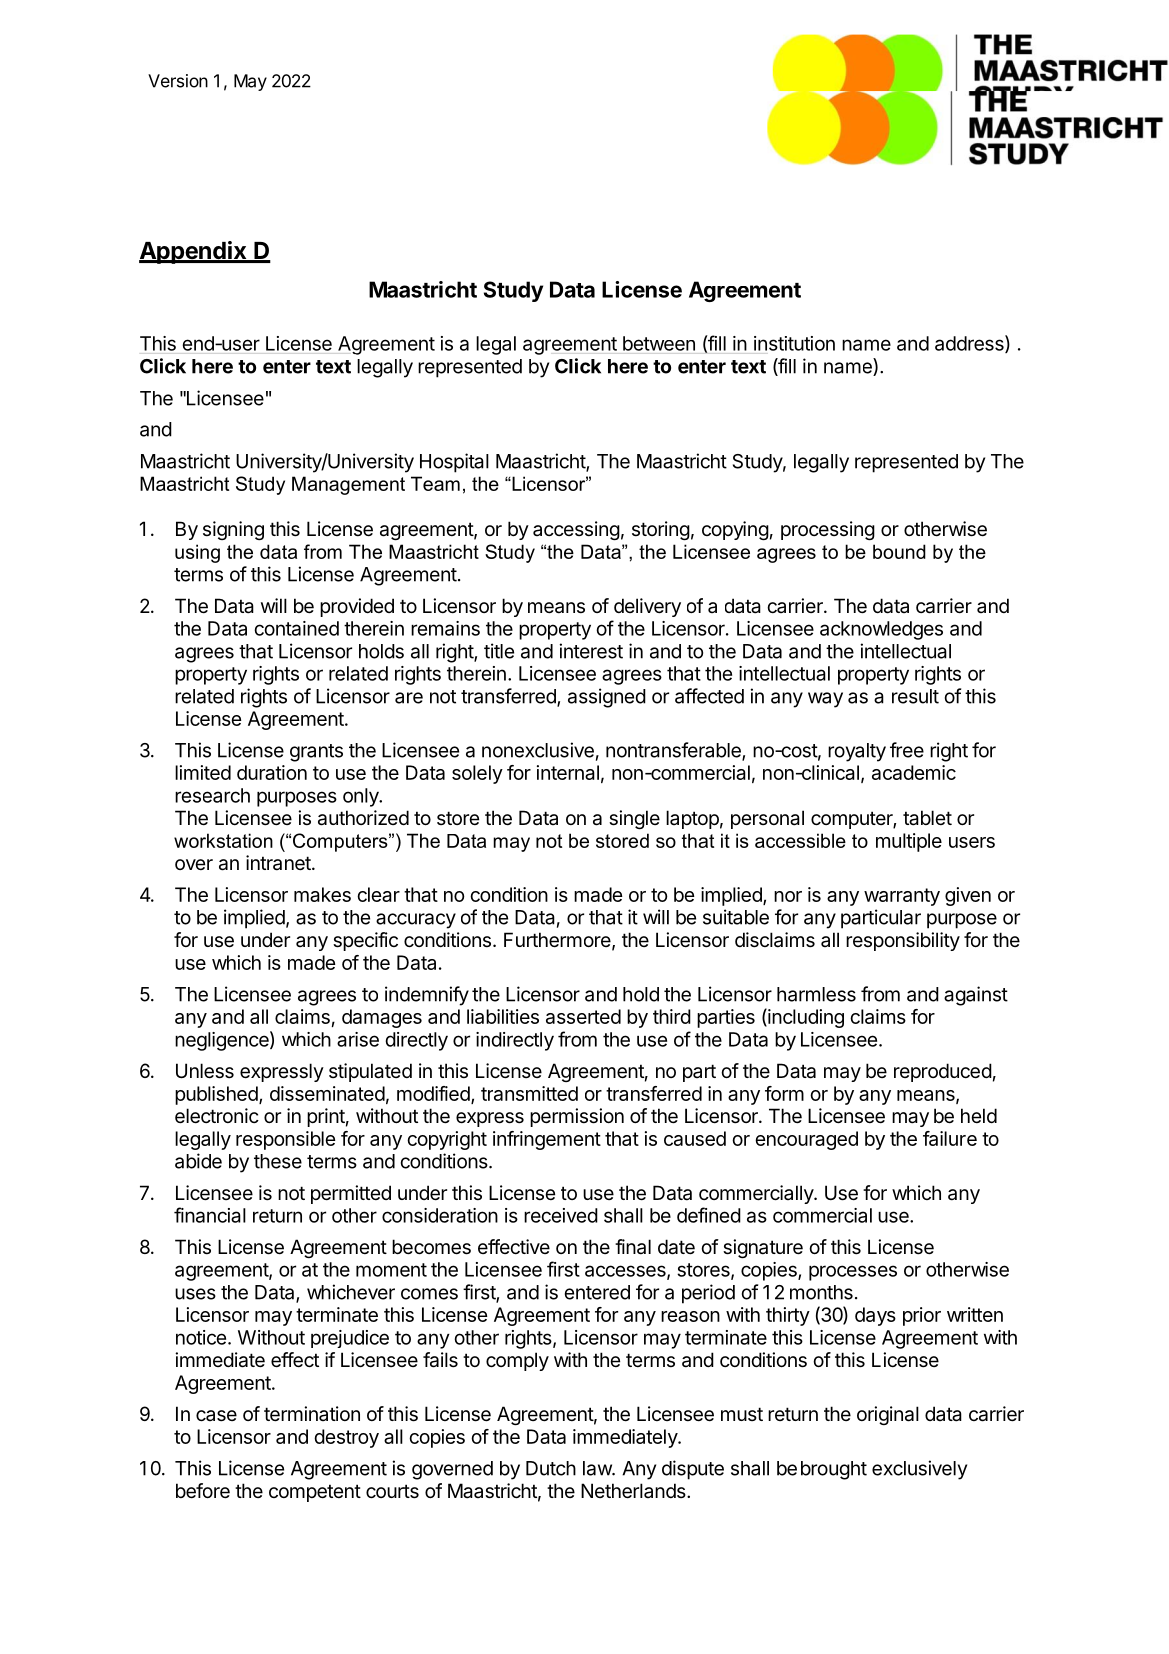  Describe the element at coordinates (659, 343) in the document. I see `between` at that location.
